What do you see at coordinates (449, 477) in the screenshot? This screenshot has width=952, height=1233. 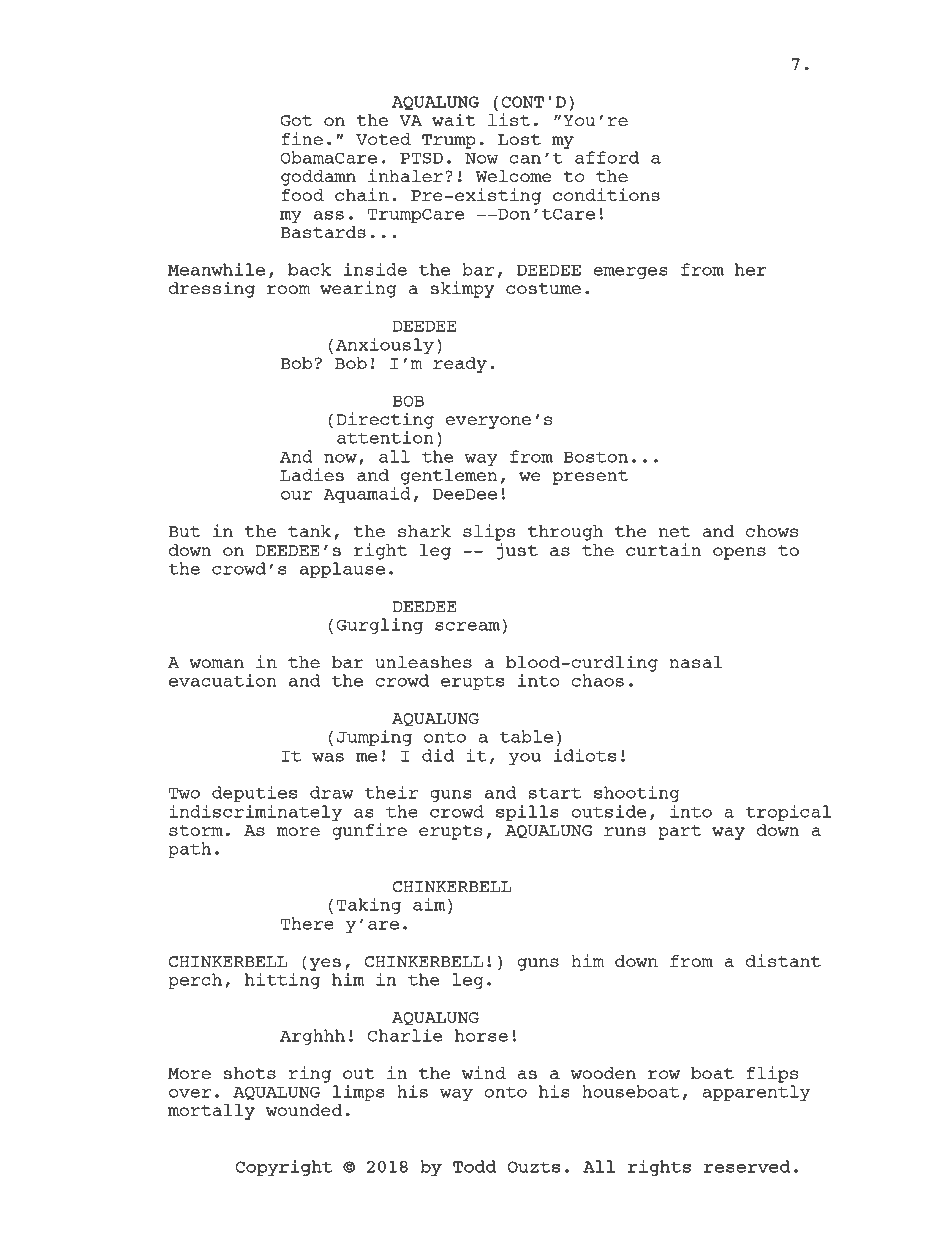 I see `gentlemen` at bounding box center [449, 477].
